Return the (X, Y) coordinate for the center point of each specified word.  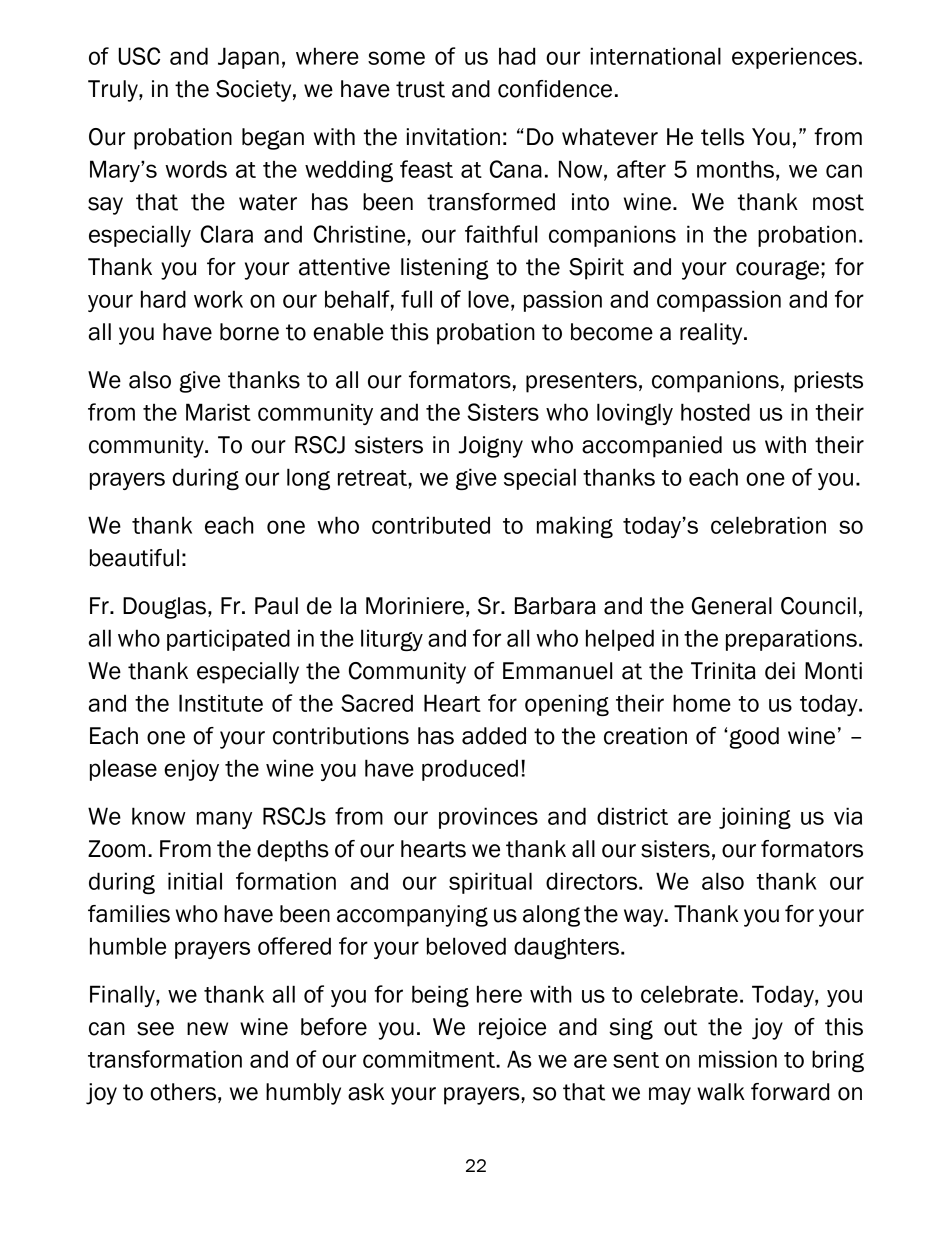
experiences (794, 58)
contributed (431, 525)
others (183, 1092)
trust (420, 89)
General (732, 606)
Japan (248, 58)
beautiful (134, 558)
